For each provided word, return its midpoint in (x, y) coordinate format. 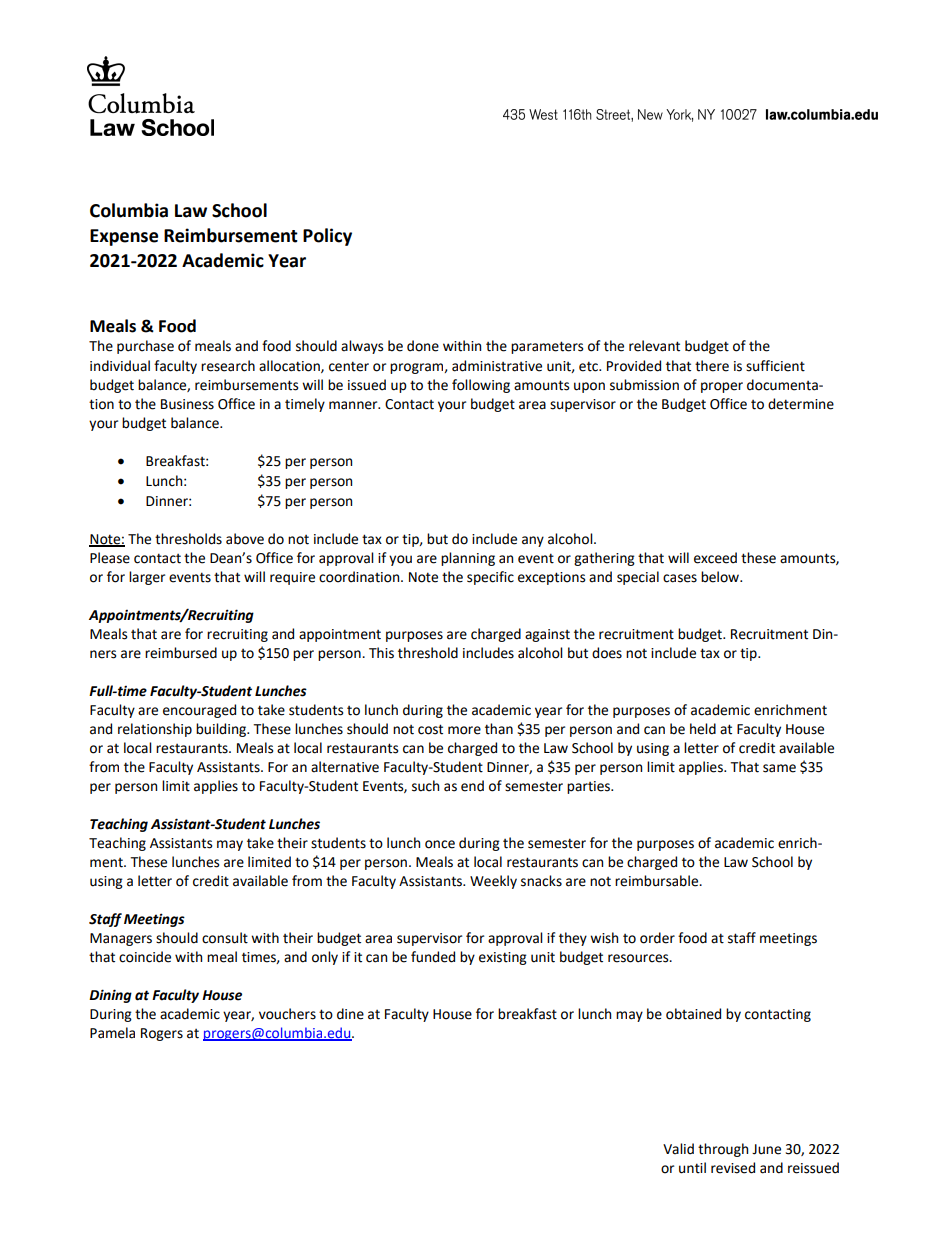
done (423, 346)
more (464, 730)
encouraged (199, 711)
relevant (654, 346)
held (703, 729)
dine (350, 1014)
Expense (124, 237)
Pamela (112, 1033)
